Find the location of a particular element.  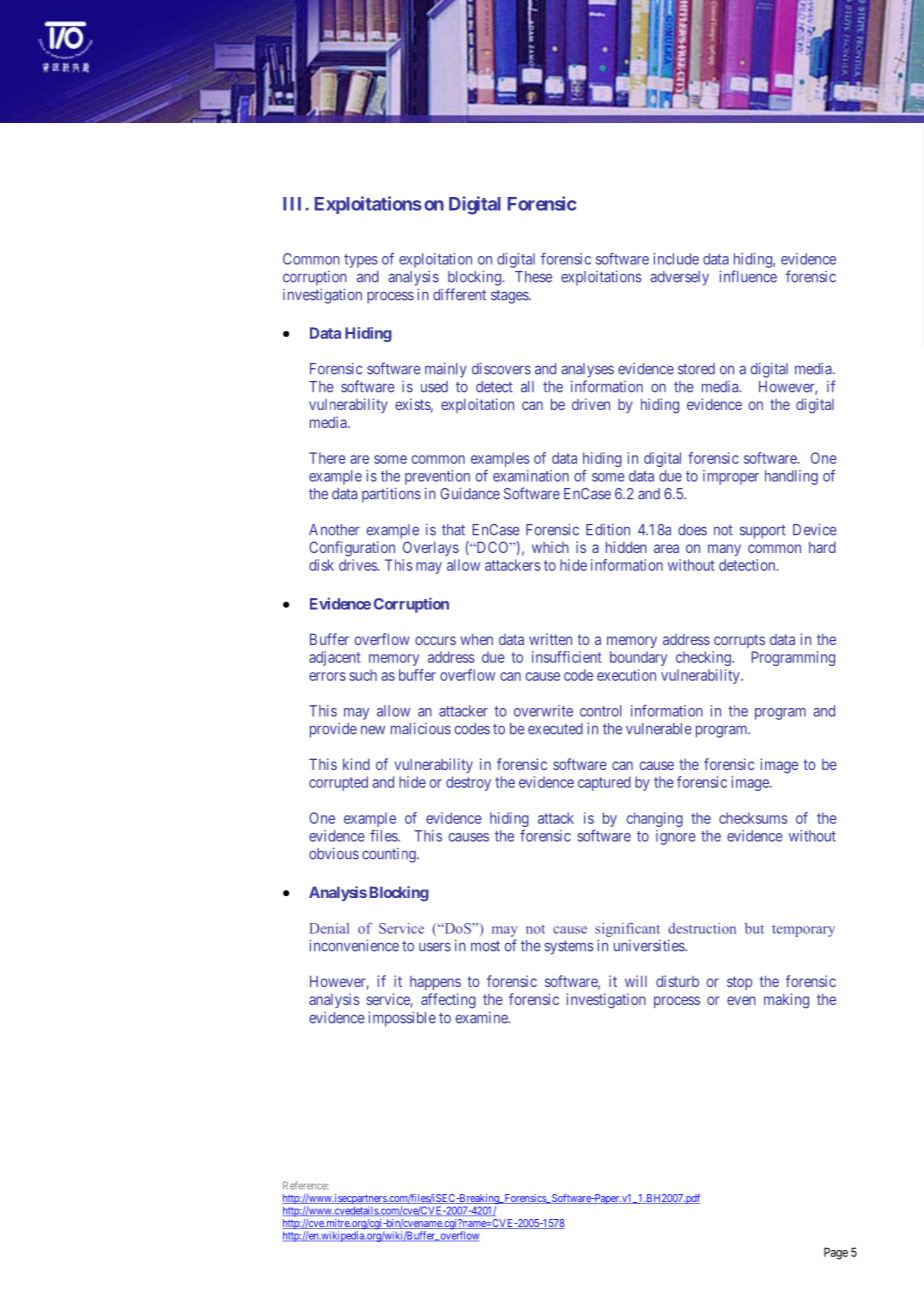

inconvenience is located at coordinates (354, 945).
